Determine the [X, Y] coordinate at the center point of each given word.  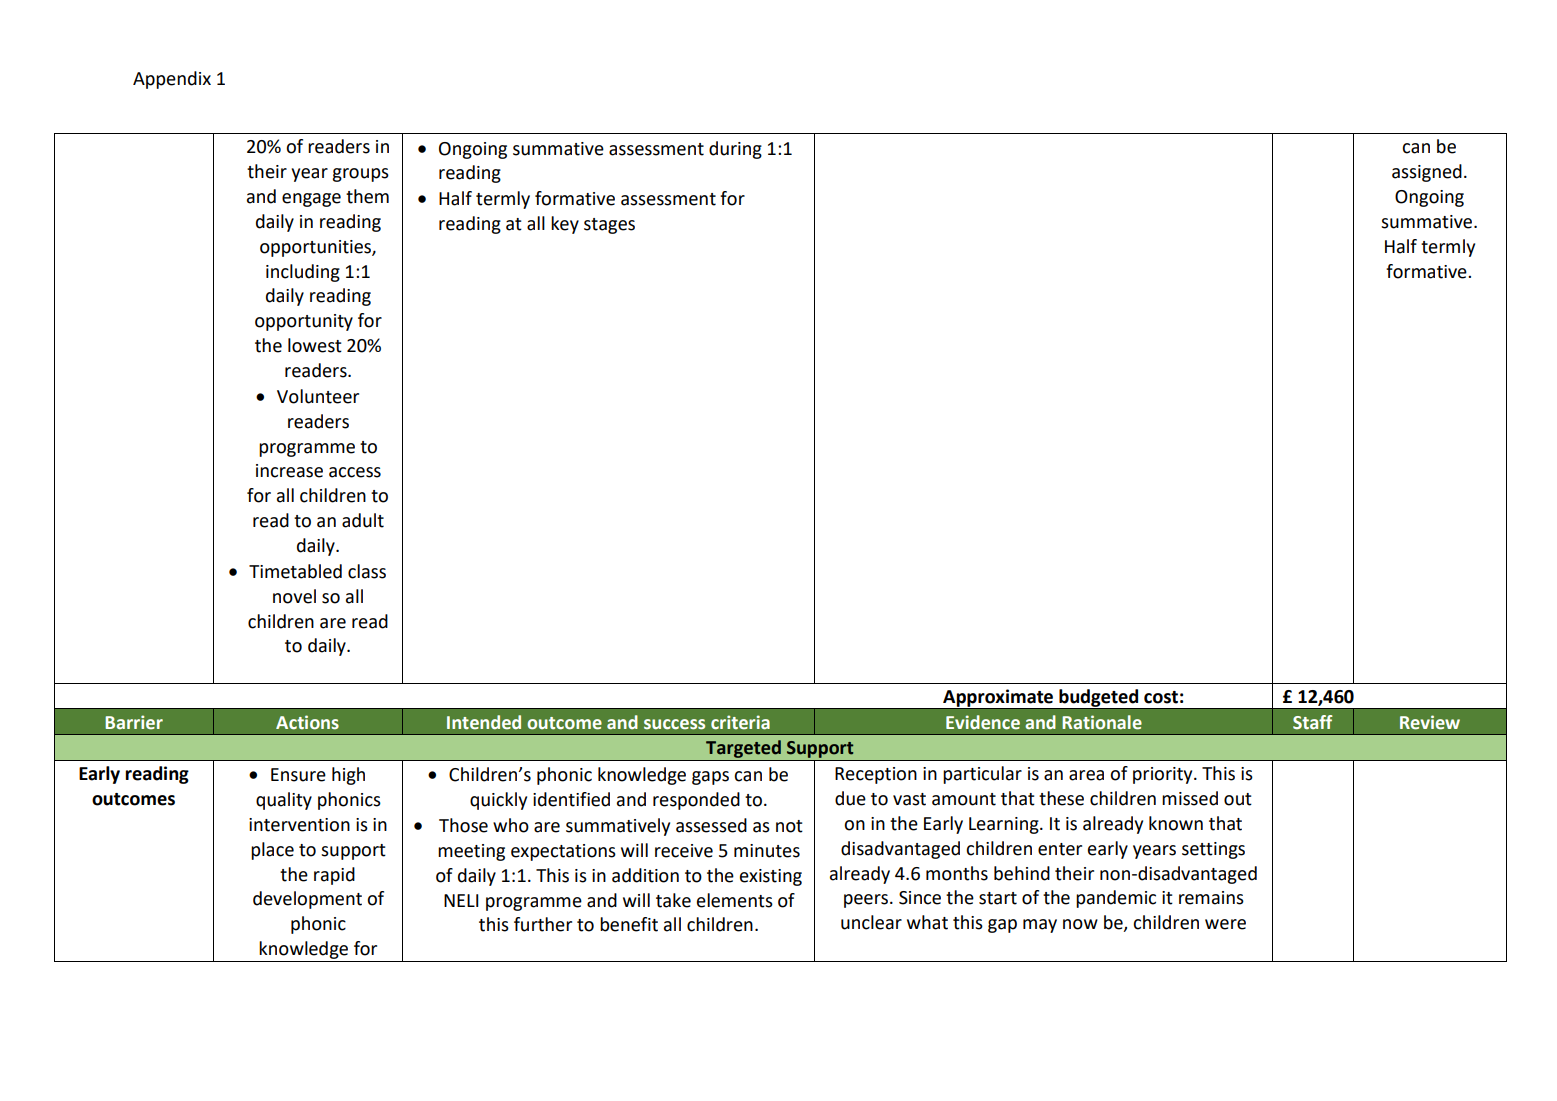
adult [363, 520]
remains [1211, 898]
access [355, 472]
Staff [1313, 722]
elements [735, 900]
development [307, 900]
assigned [1427, 173]
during [735, 150]
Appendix [172, 80]
